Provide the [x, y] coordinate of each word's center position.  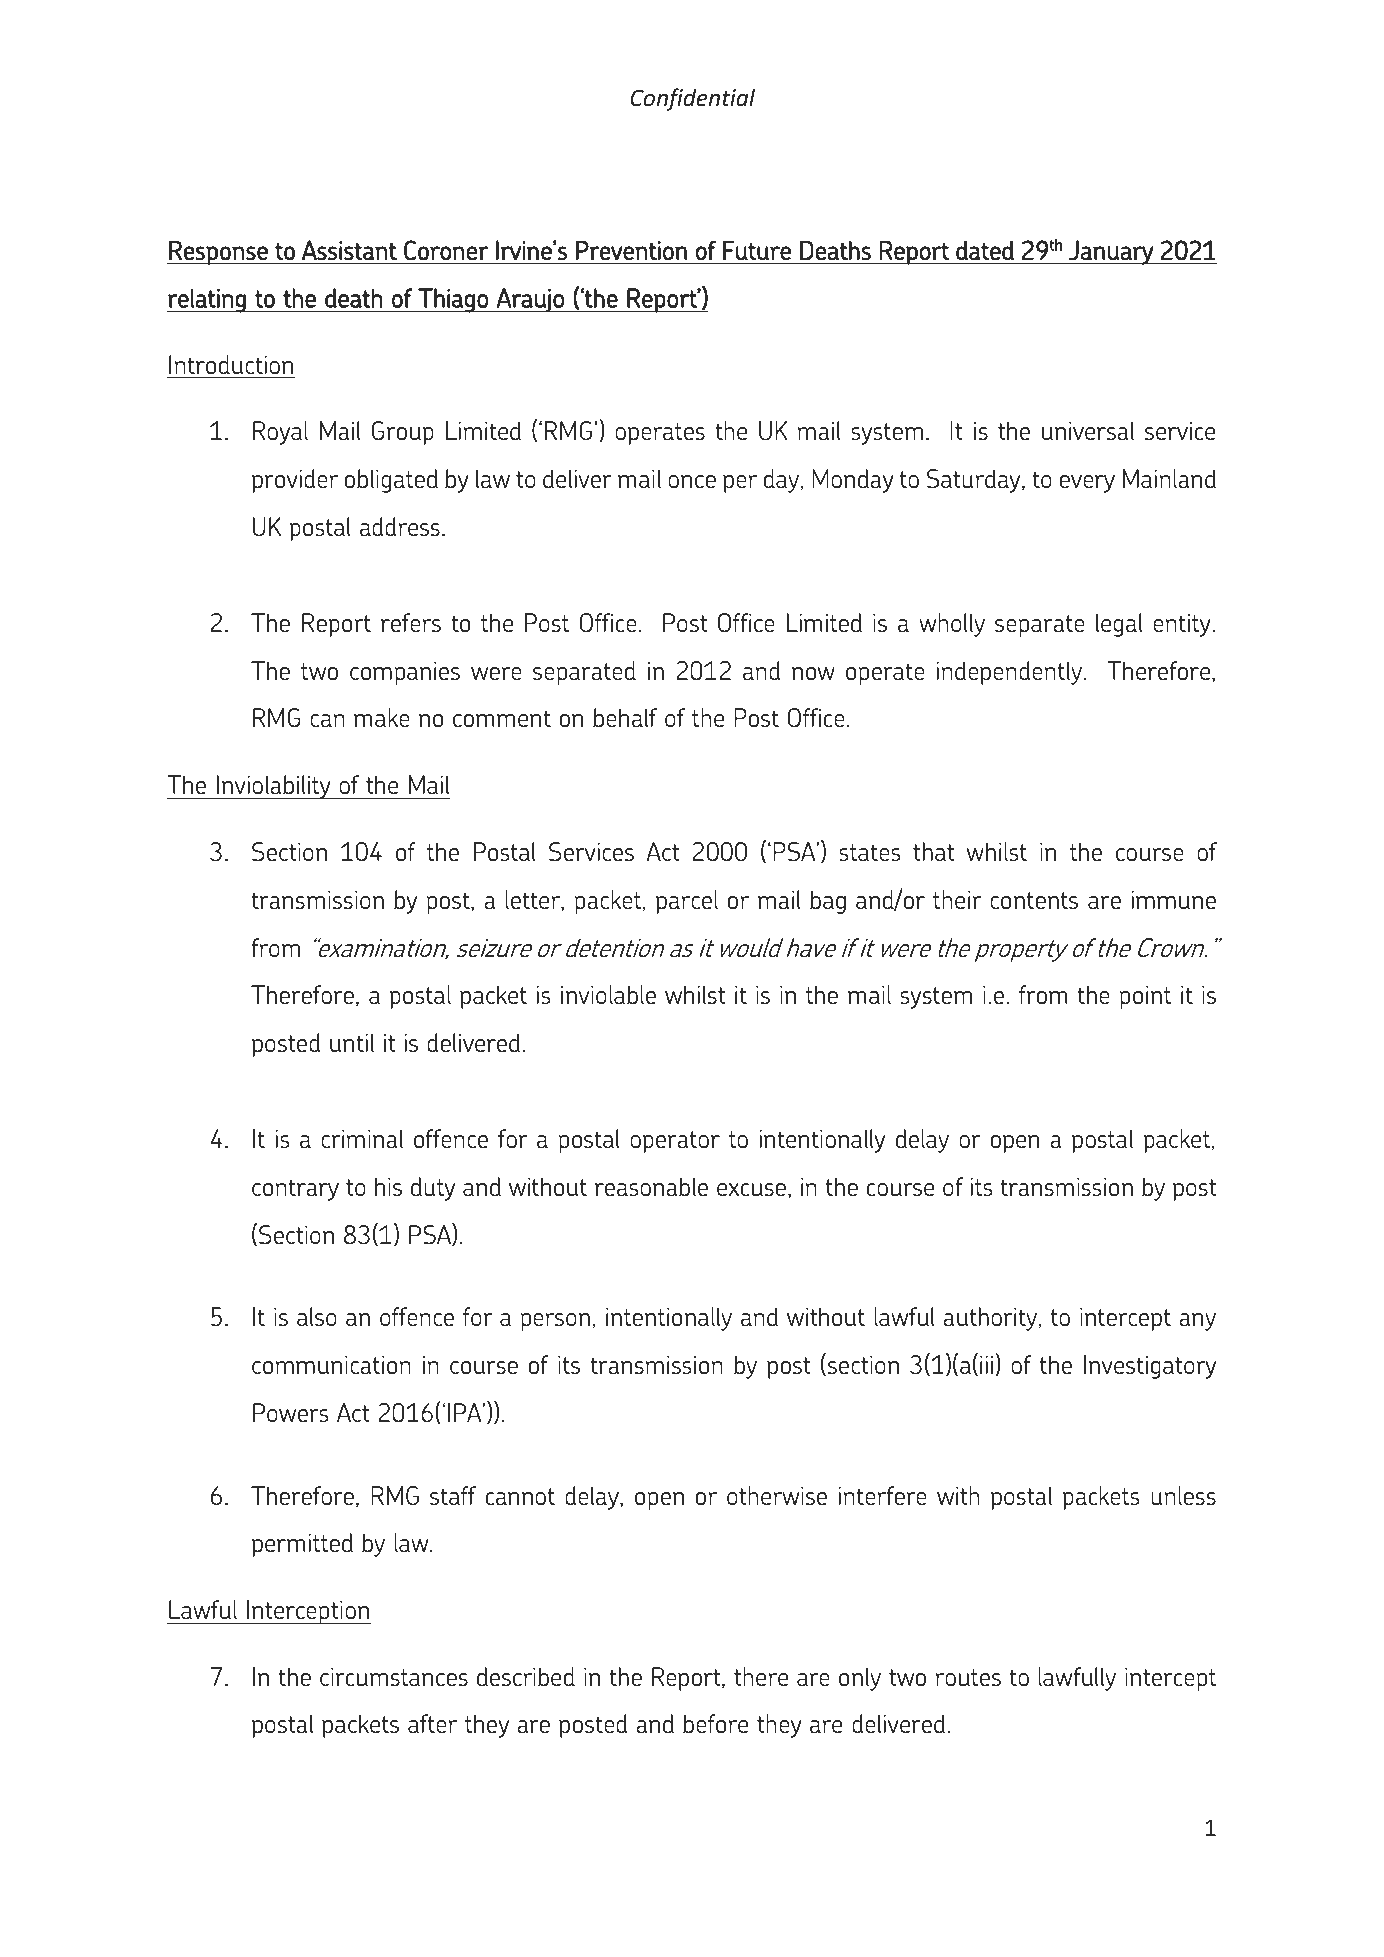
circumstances [394, 1677]
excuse [751, 1189]
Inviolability [274, 787]
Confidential [692, 99]
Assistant [349, 250]
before [715, 1723]
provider [295, 481]
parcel [687, 902]
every [1087, 484]
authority [991, 1319]
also [317, 1316]
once [692, 481]
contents [1034, 900]
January [1111, 252]
